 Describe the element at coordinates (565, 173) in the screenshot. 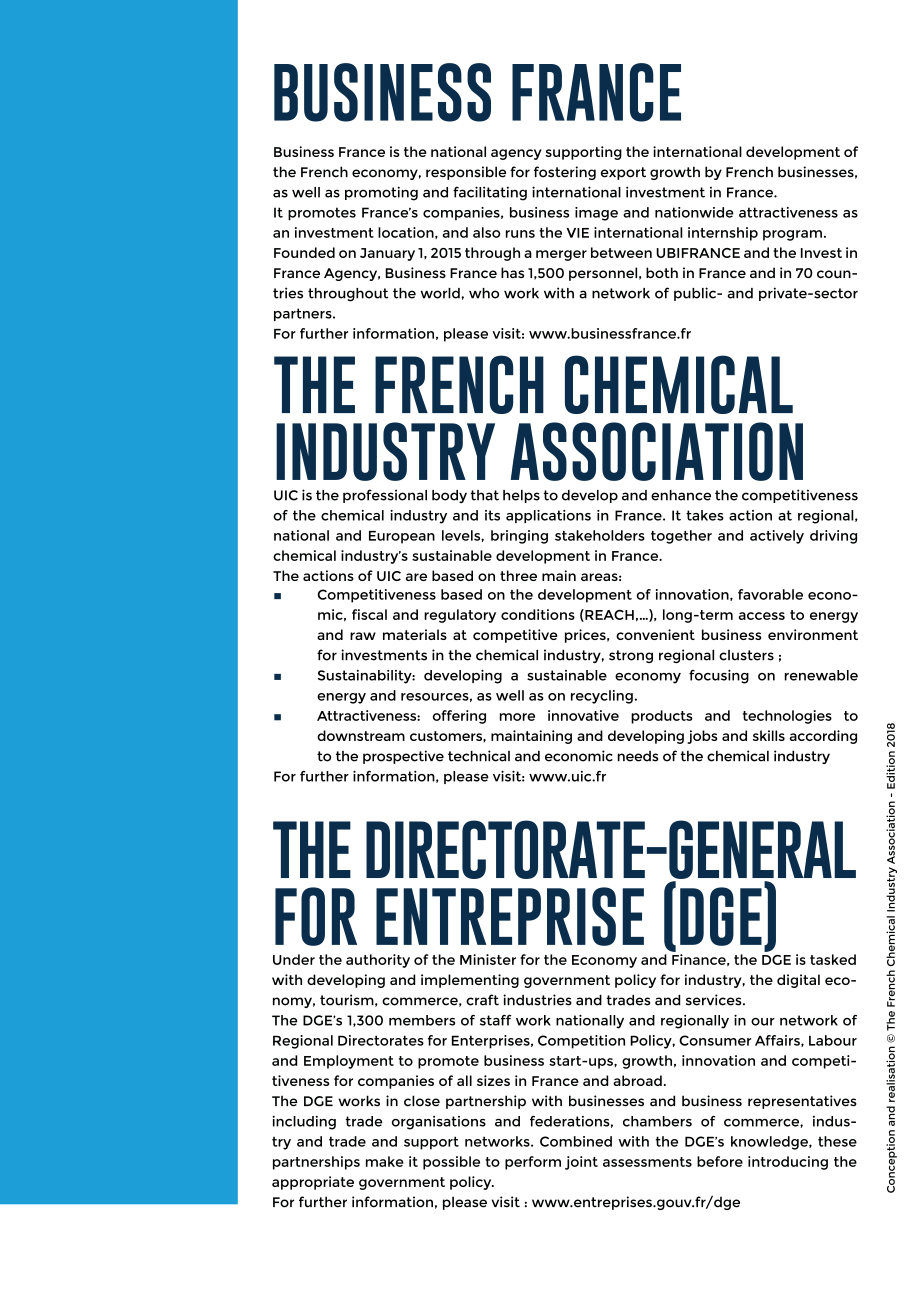

I see `fostering` at that location.
